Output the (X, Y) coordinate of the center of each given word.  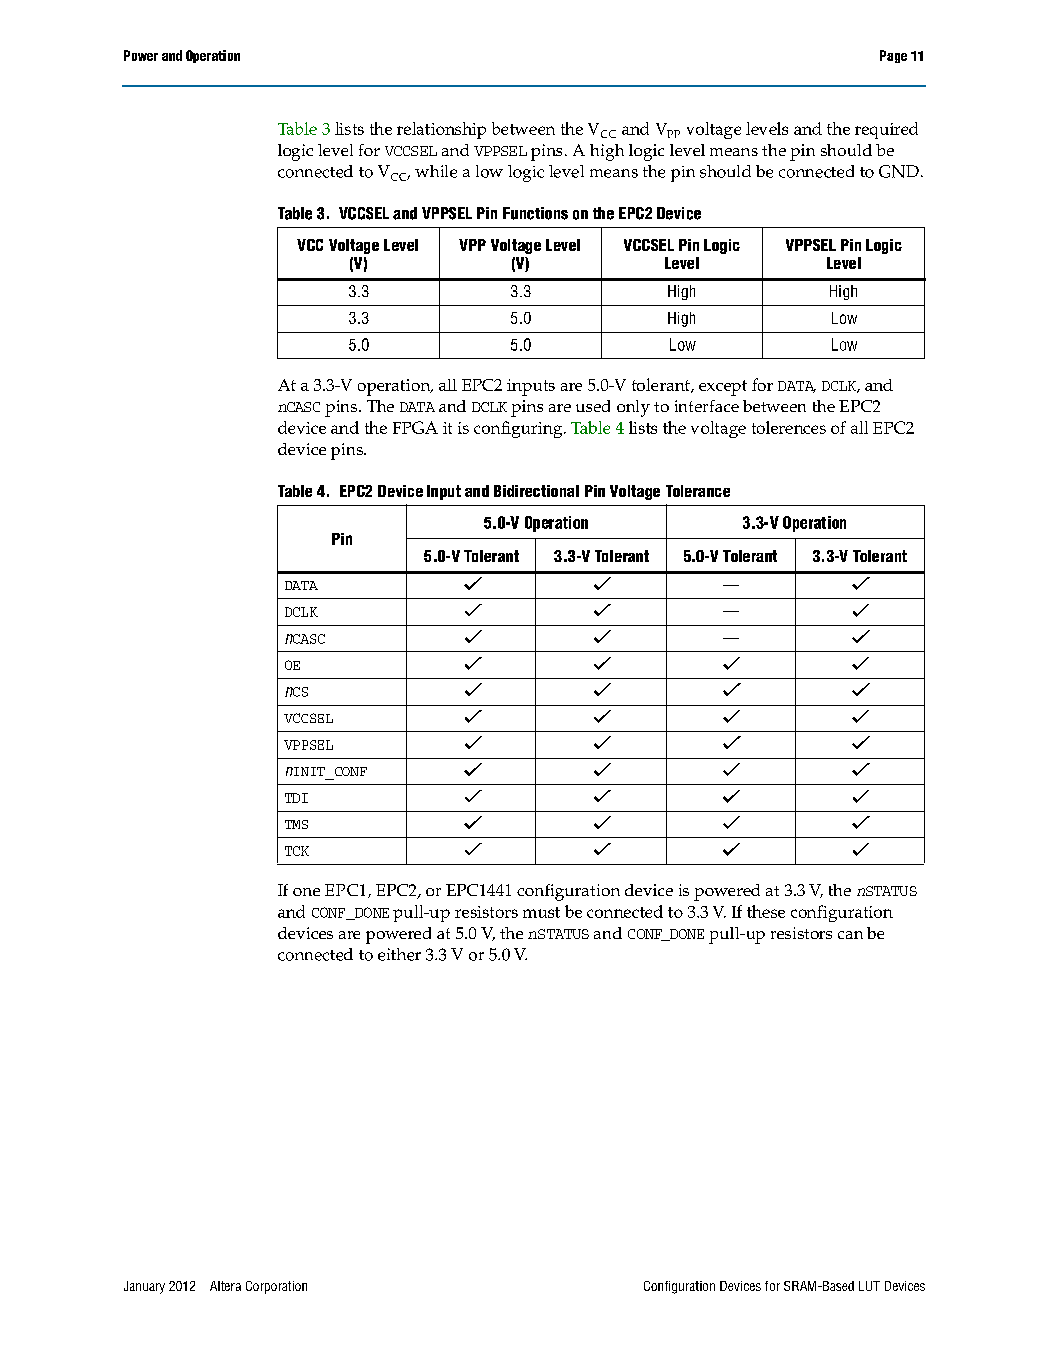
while (436, 171)
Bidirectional (536, 491)
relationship (441, 130)
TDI (296, 798)
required (886, 130)
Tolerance (698, 491)
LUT (869, 1286)
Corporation (276, 1287)
